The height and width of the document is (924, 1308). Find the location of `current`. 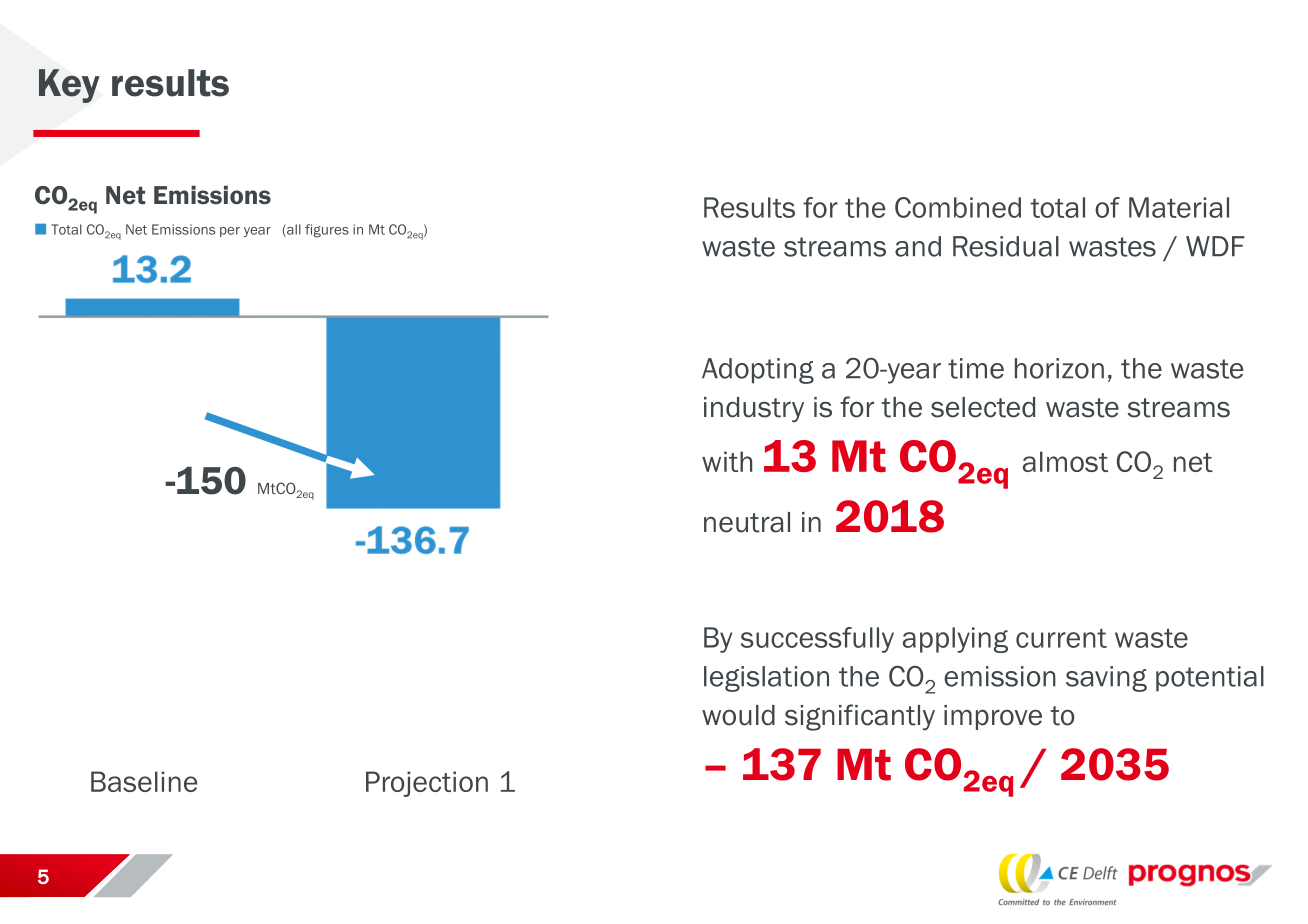

current is located at coordinates (1061, 638).
